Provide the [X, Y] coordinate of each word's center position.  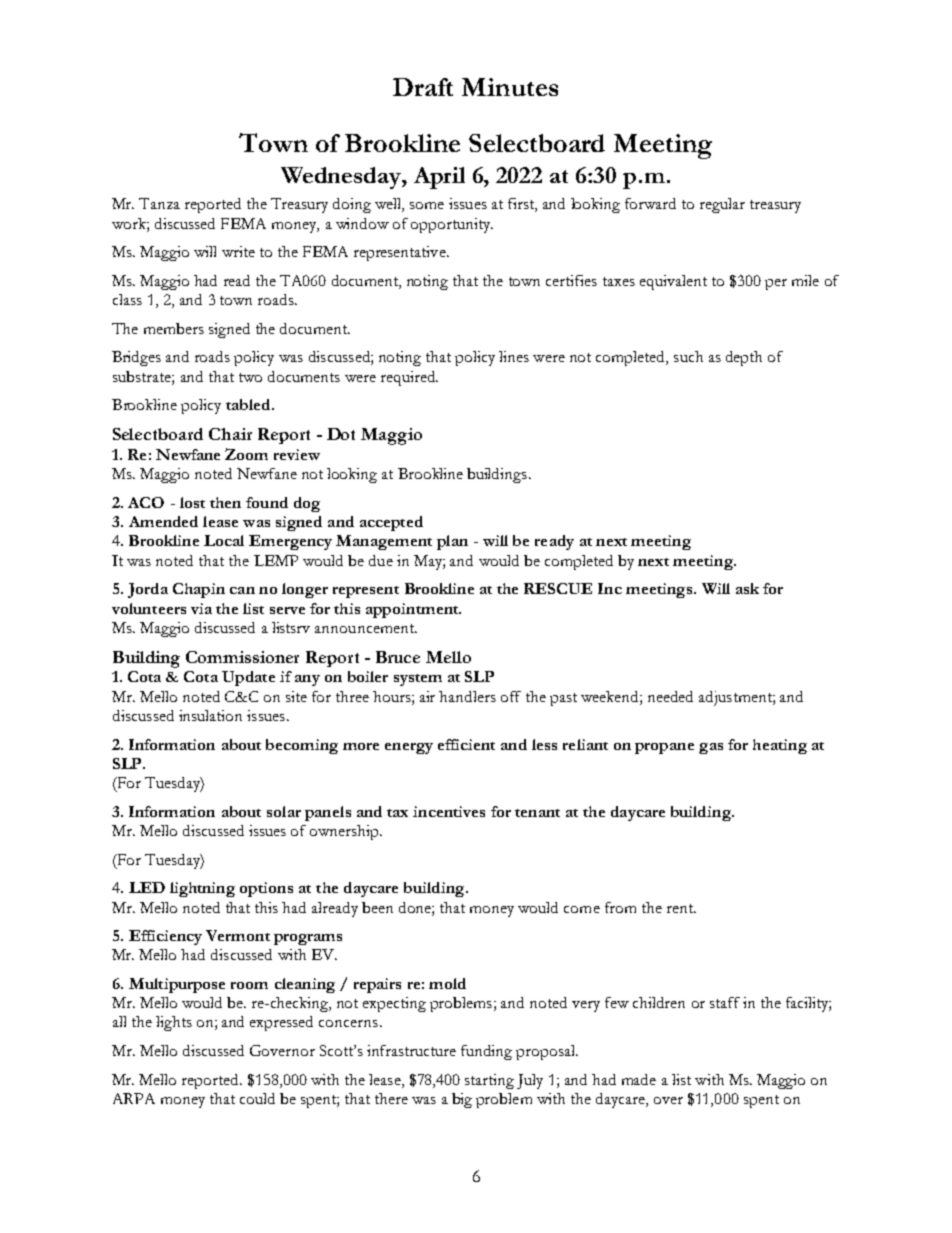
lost [192, 502]
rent [681, 908]
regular [722, 205]
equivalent [673, 282]
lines [514, 356]
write [238, 251]
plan [452, 542]
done [416, 907]
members [174, 328]
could [257, 1098]
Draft [423, 87]
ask [747, 588]
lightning [202, 889]
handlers [467, 696]
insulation [210, 715]
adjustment [736, 698]
